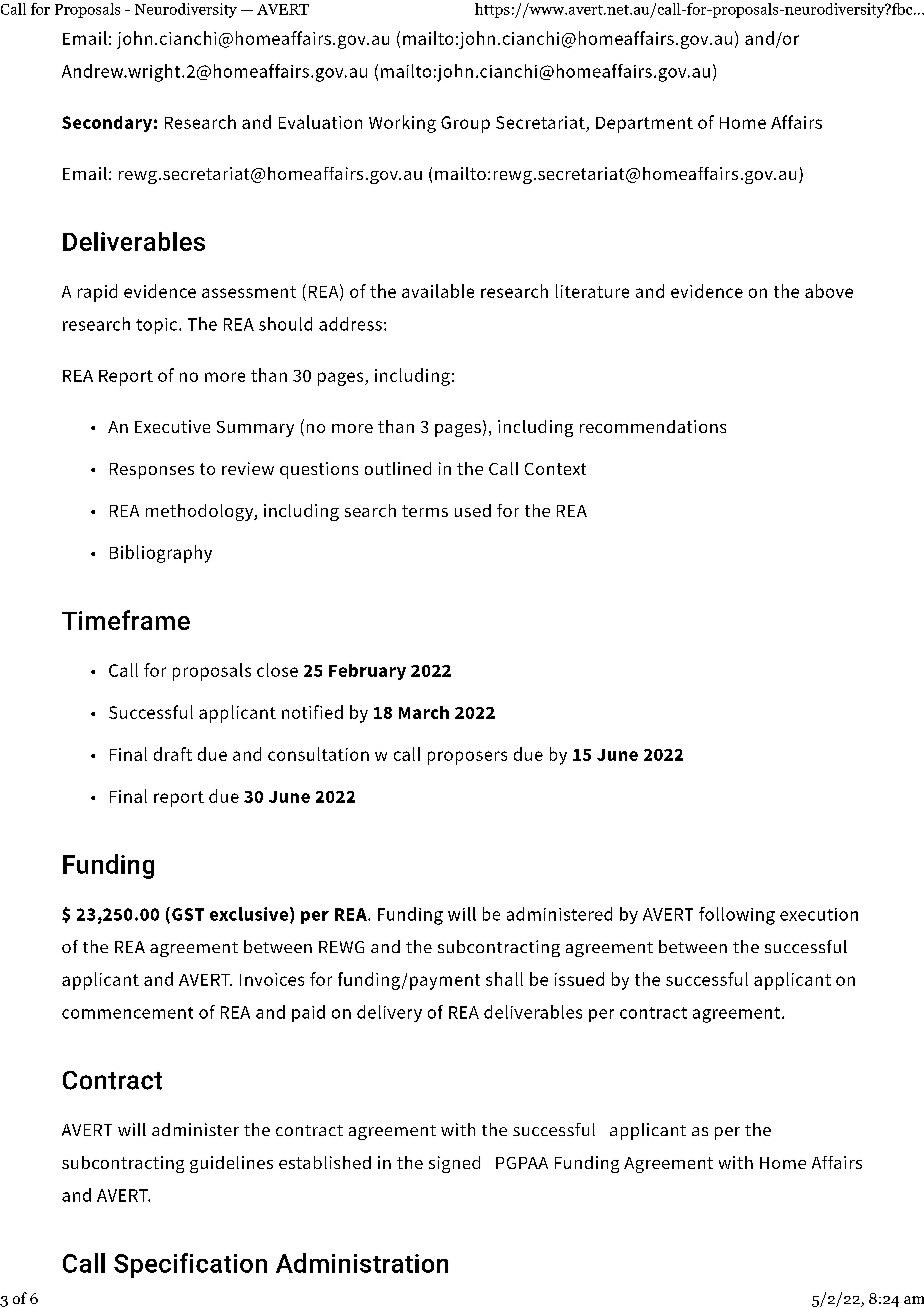  I want to click on Secondary, so click(107, 124).
